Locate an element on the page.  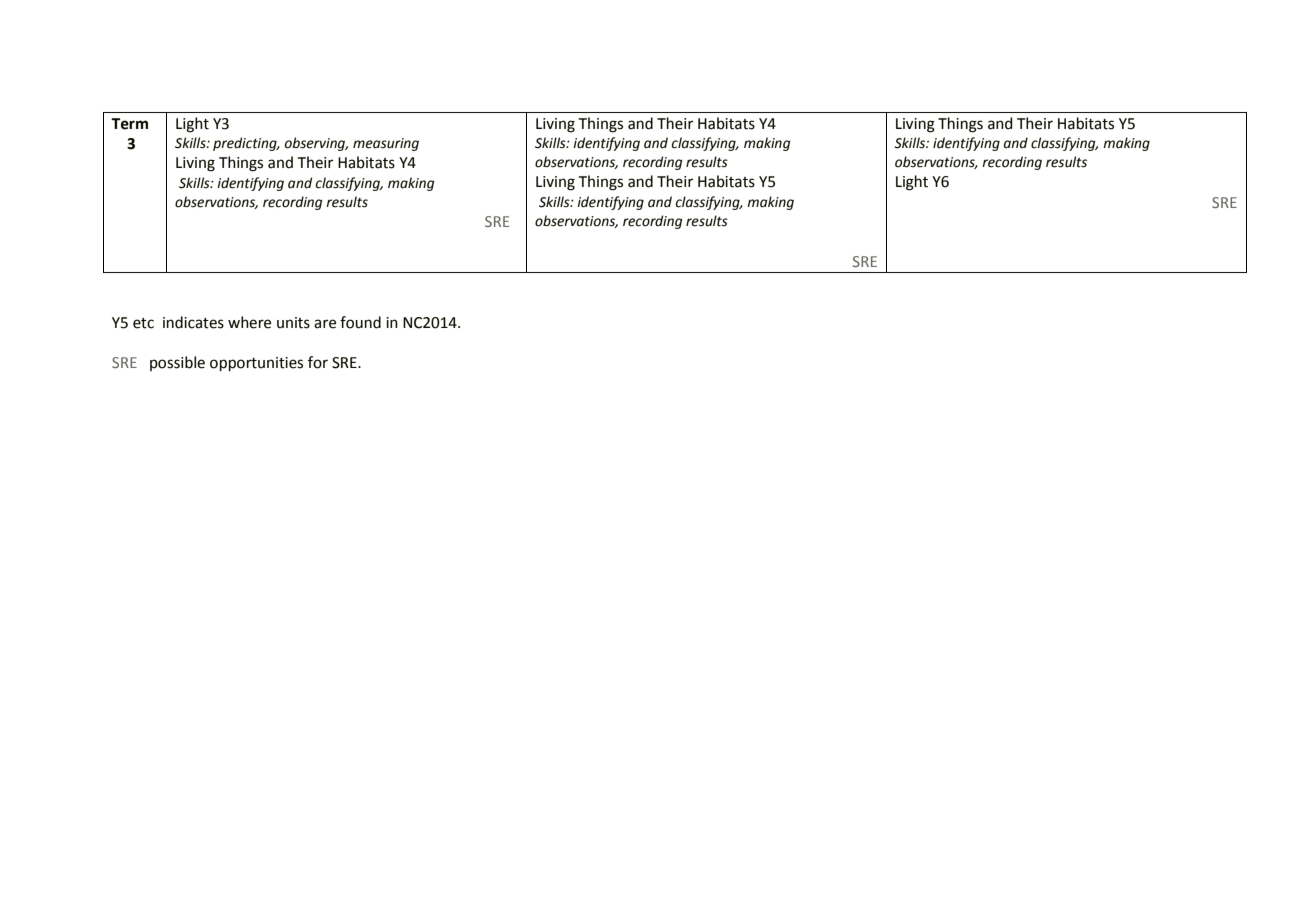
Term is located at coordinates (129, 124).
